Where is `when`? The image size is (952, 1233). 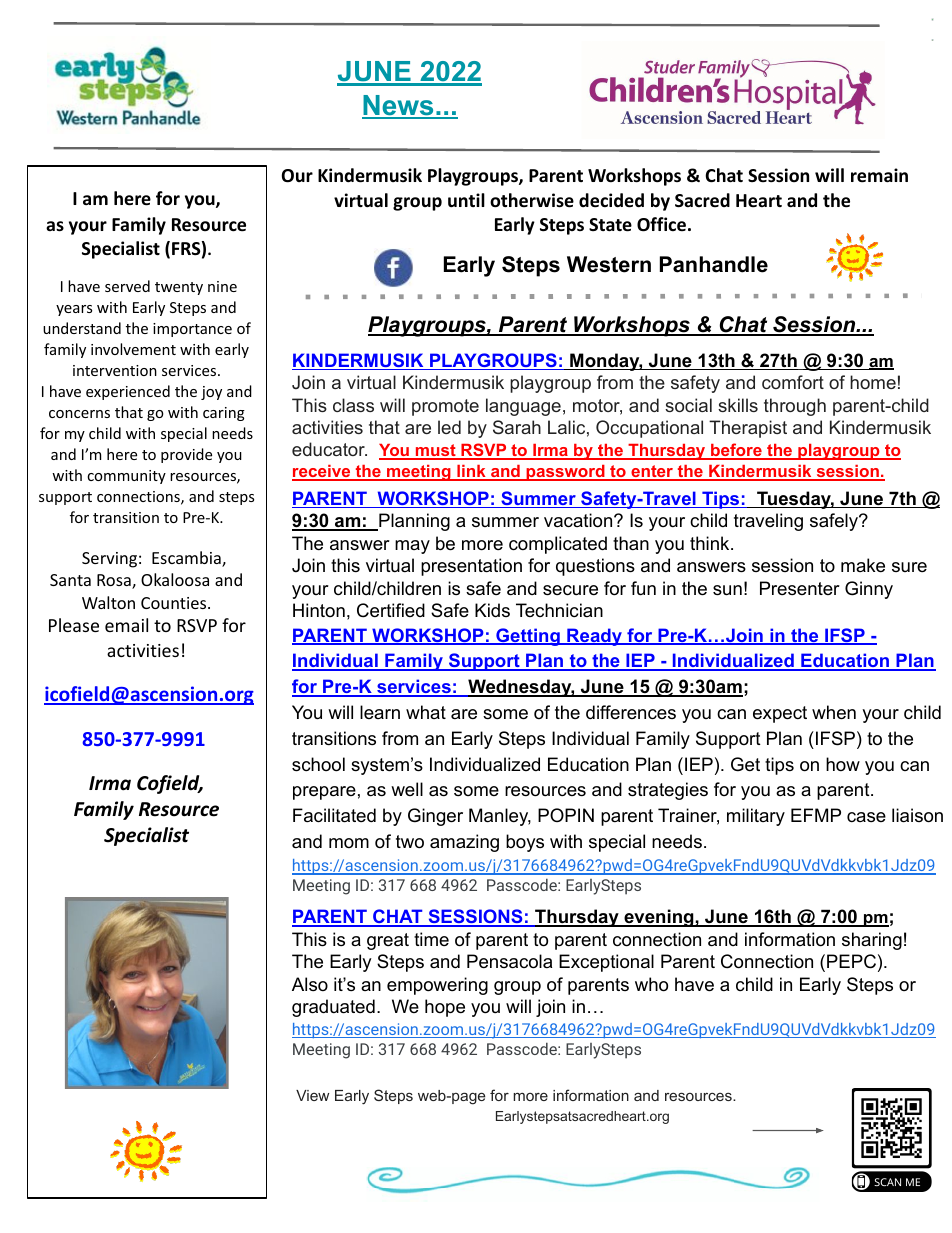
when is located at coordinates (834, 712).
